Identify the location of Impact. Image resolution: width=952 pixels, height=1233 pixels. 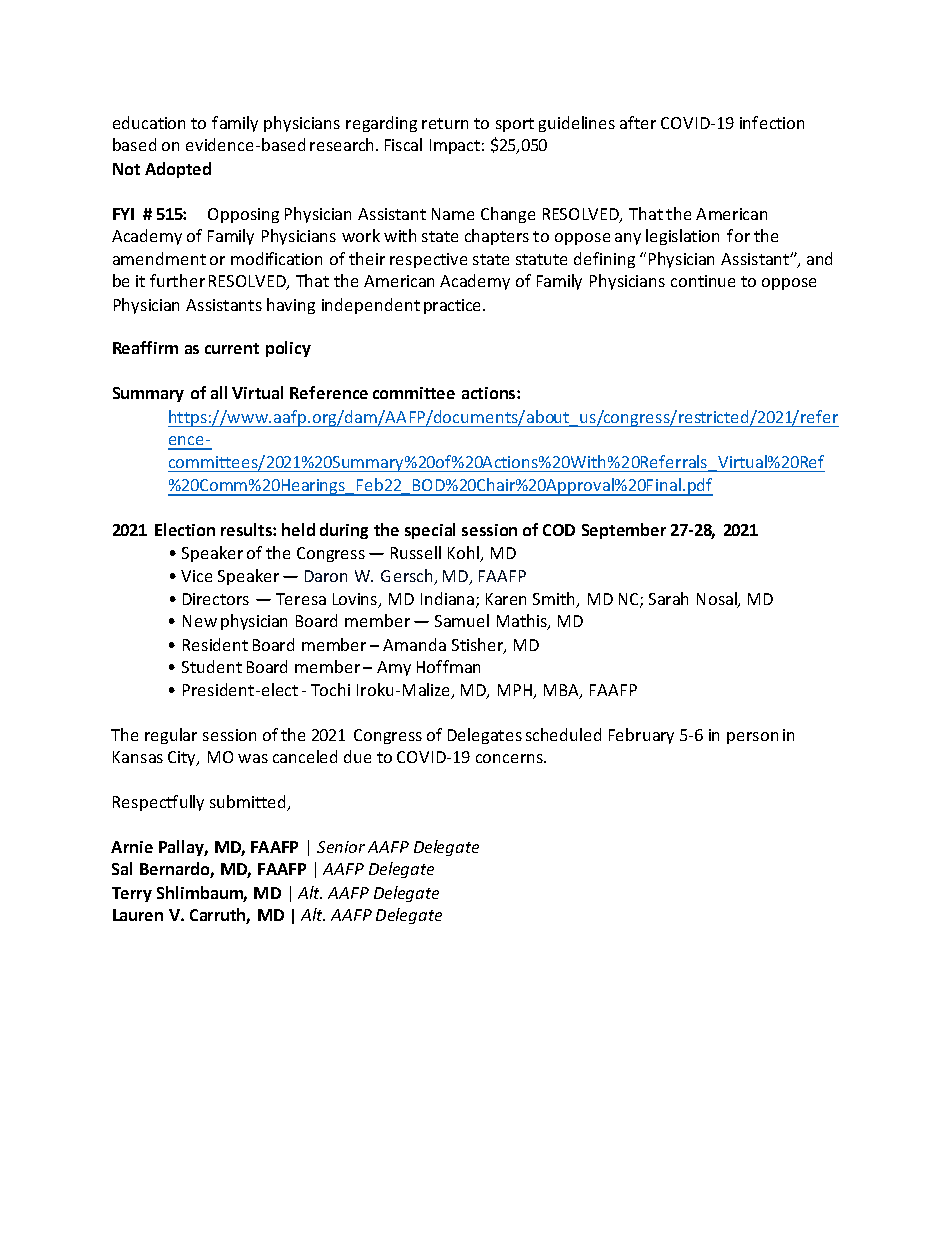
(455, 146).
